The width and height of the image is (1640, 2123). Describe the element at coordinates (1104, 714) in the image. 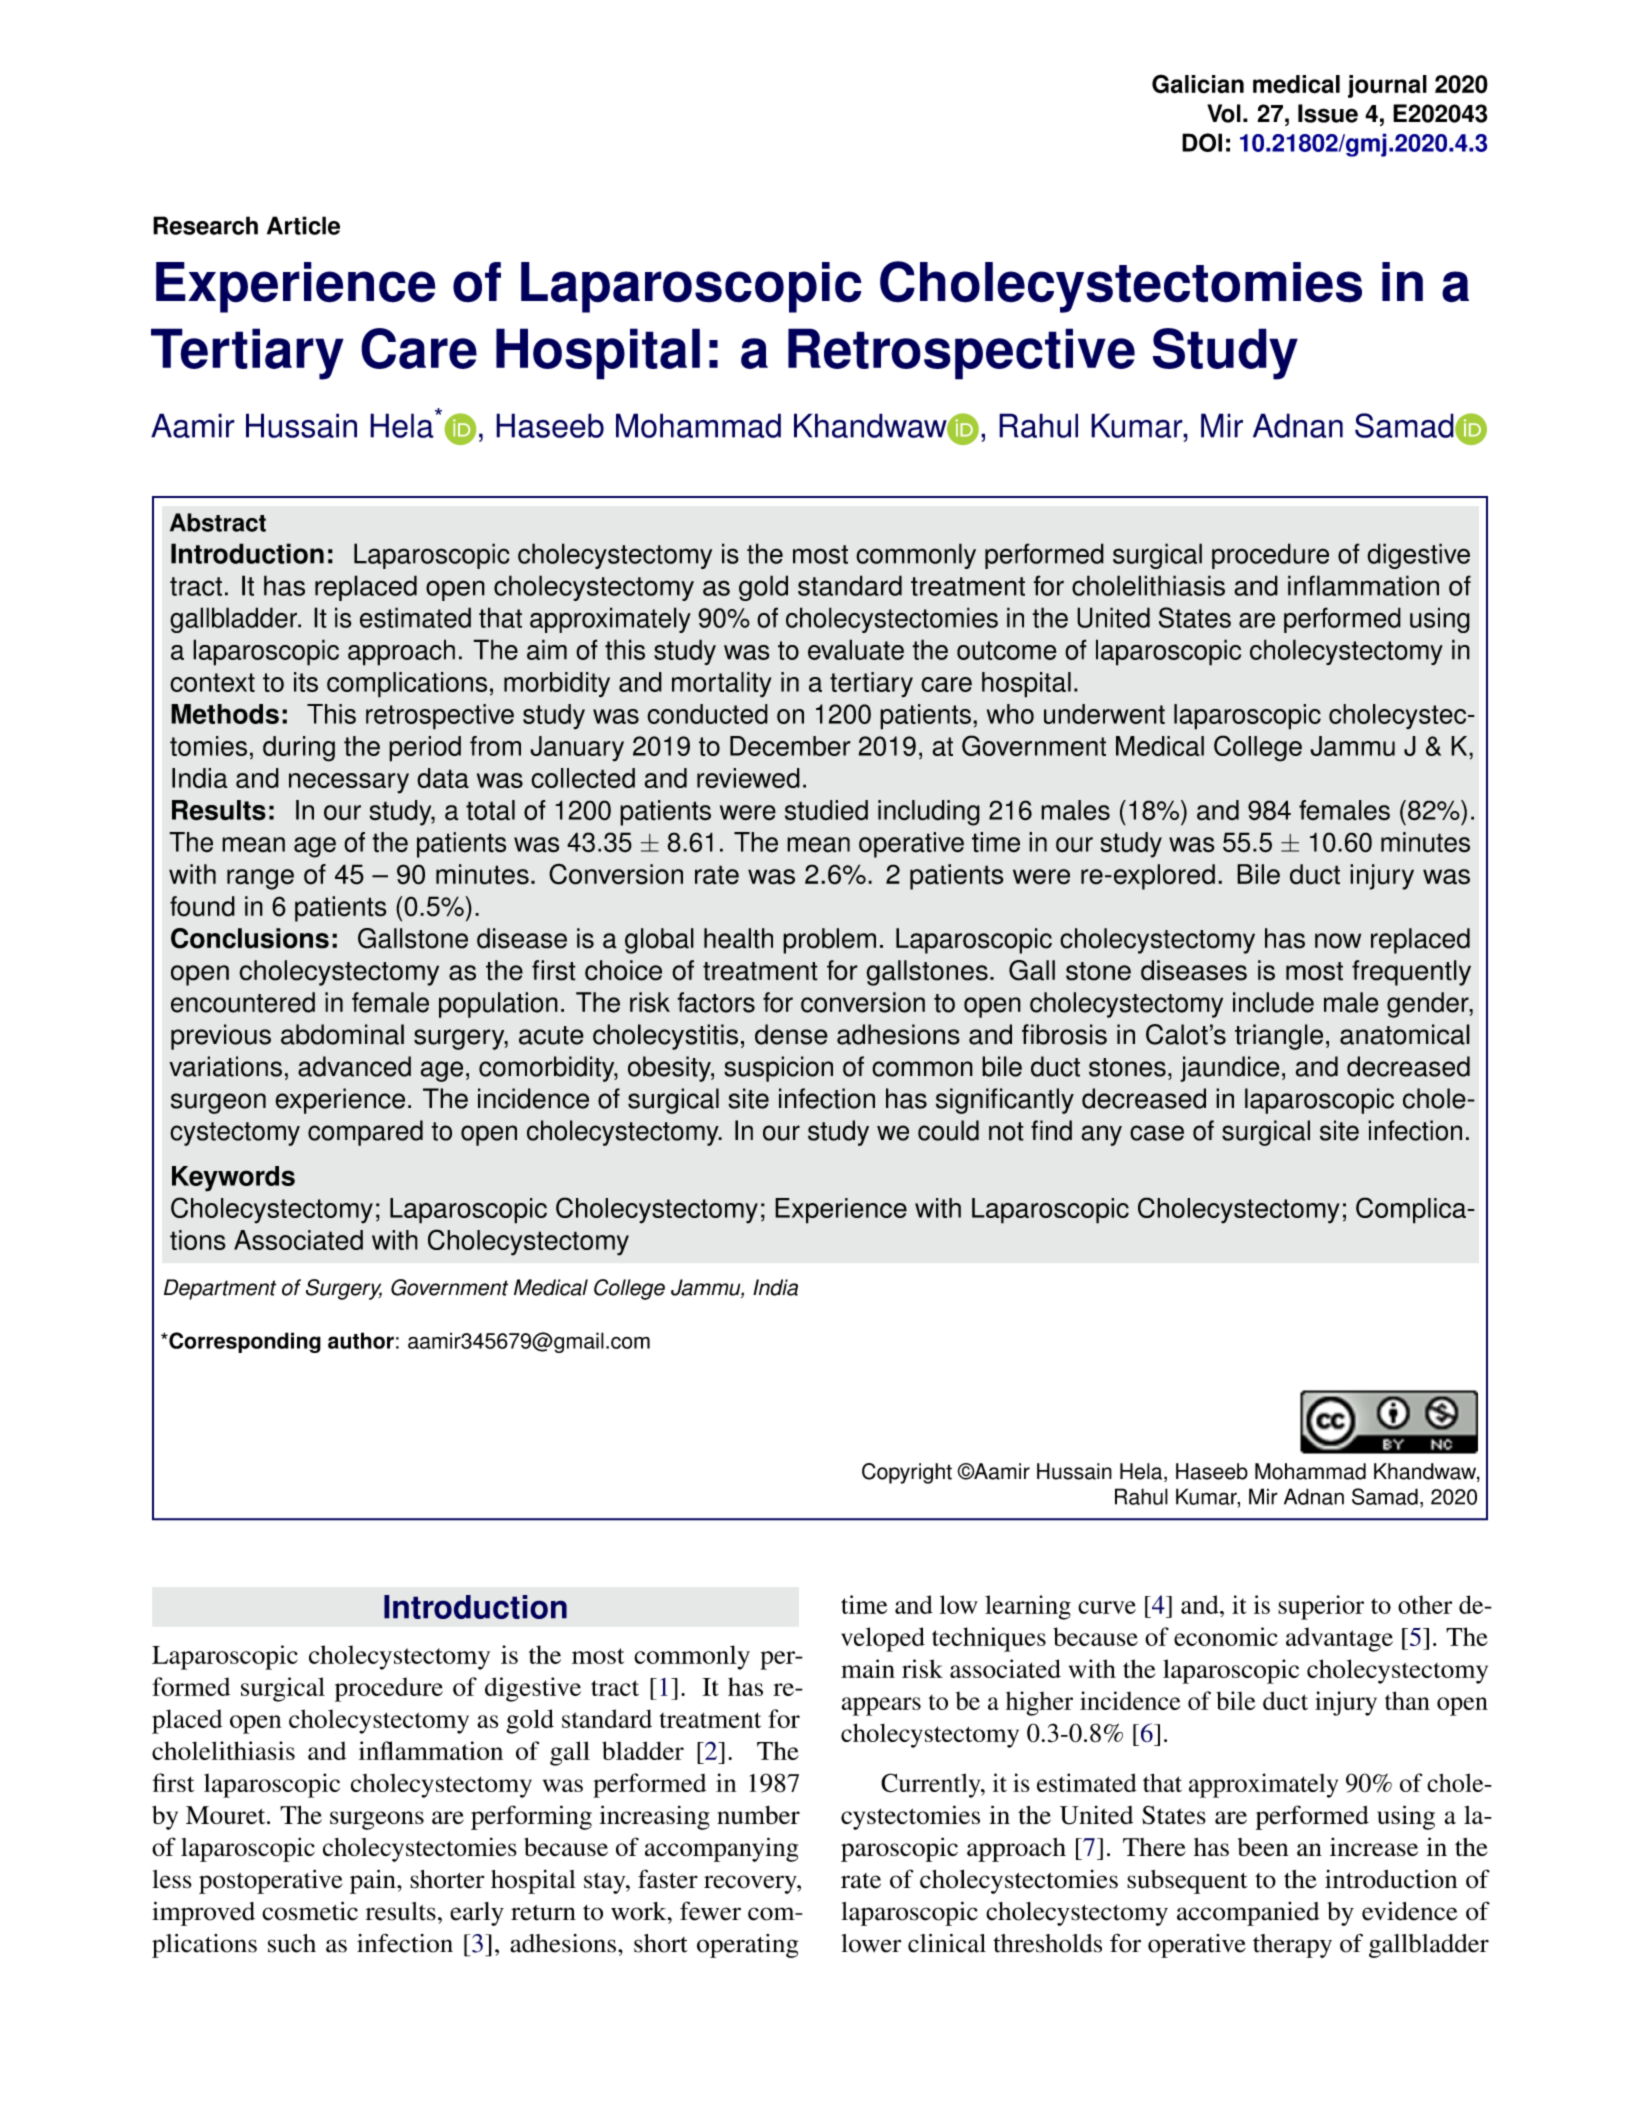

I see `underwent` at that location.
